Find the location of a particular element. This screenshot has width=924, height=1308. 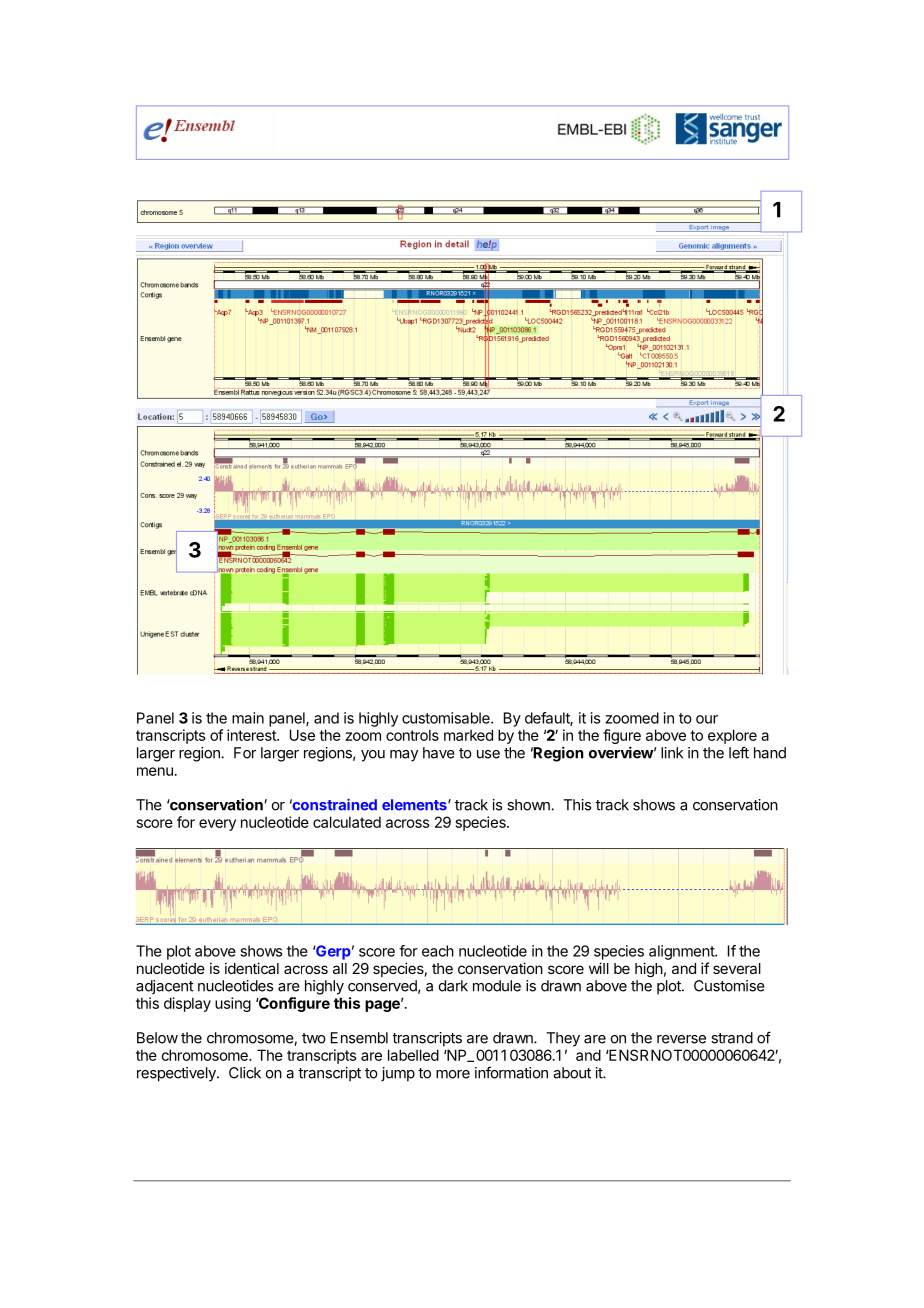

Click is located at coordinates (245, 1073).
